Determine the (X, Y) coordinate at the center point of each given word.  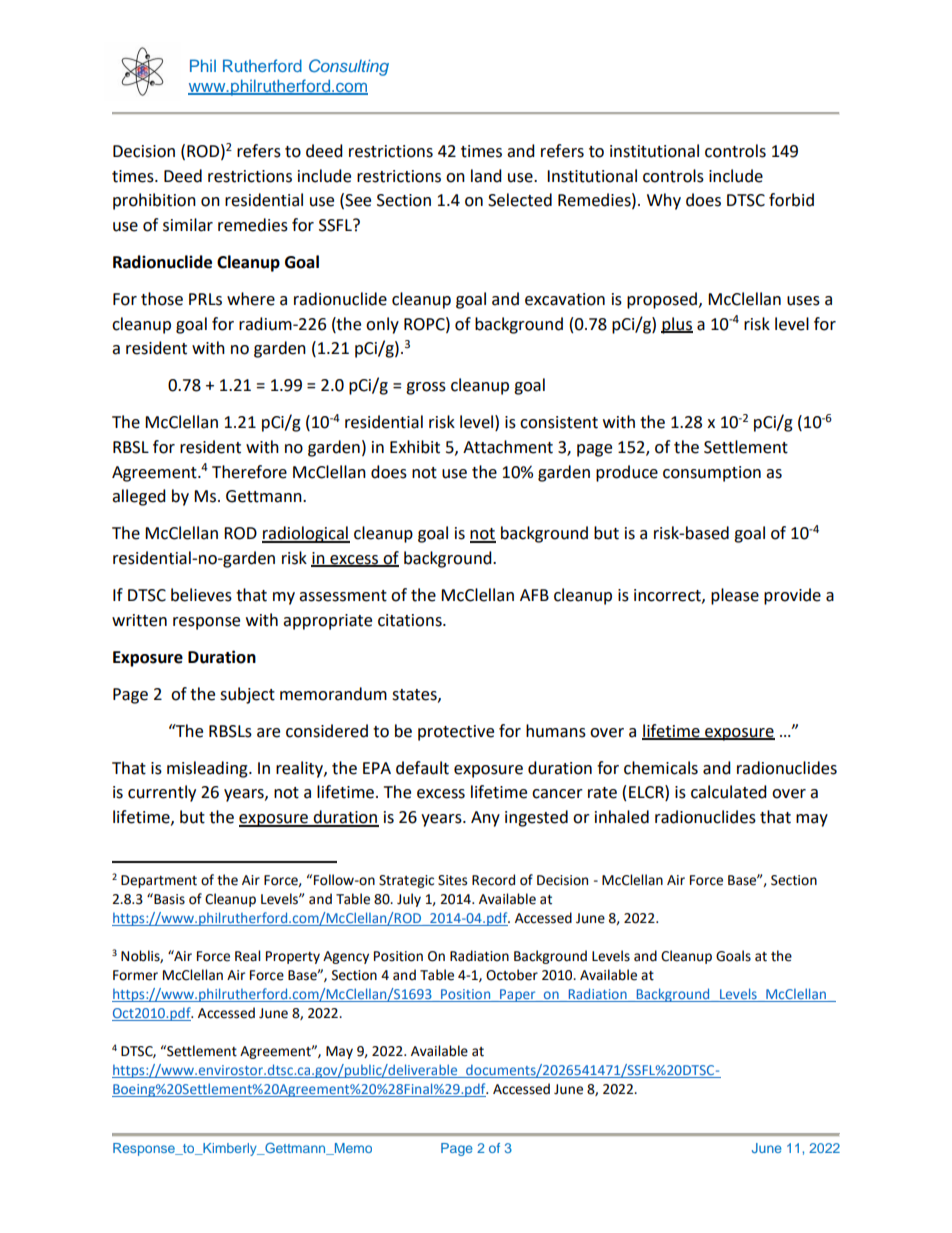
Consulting (349, 67)
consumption (712, 474)
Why (664, 201)
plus (677, 325)
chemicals (661, 768)
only (382, 325)
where (251, 299)
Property (293, 957)
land (486, 176)
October (512, 975)
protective (456, 733)
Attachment (508, 447)
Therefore (249, 472)
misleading (208, 769)
